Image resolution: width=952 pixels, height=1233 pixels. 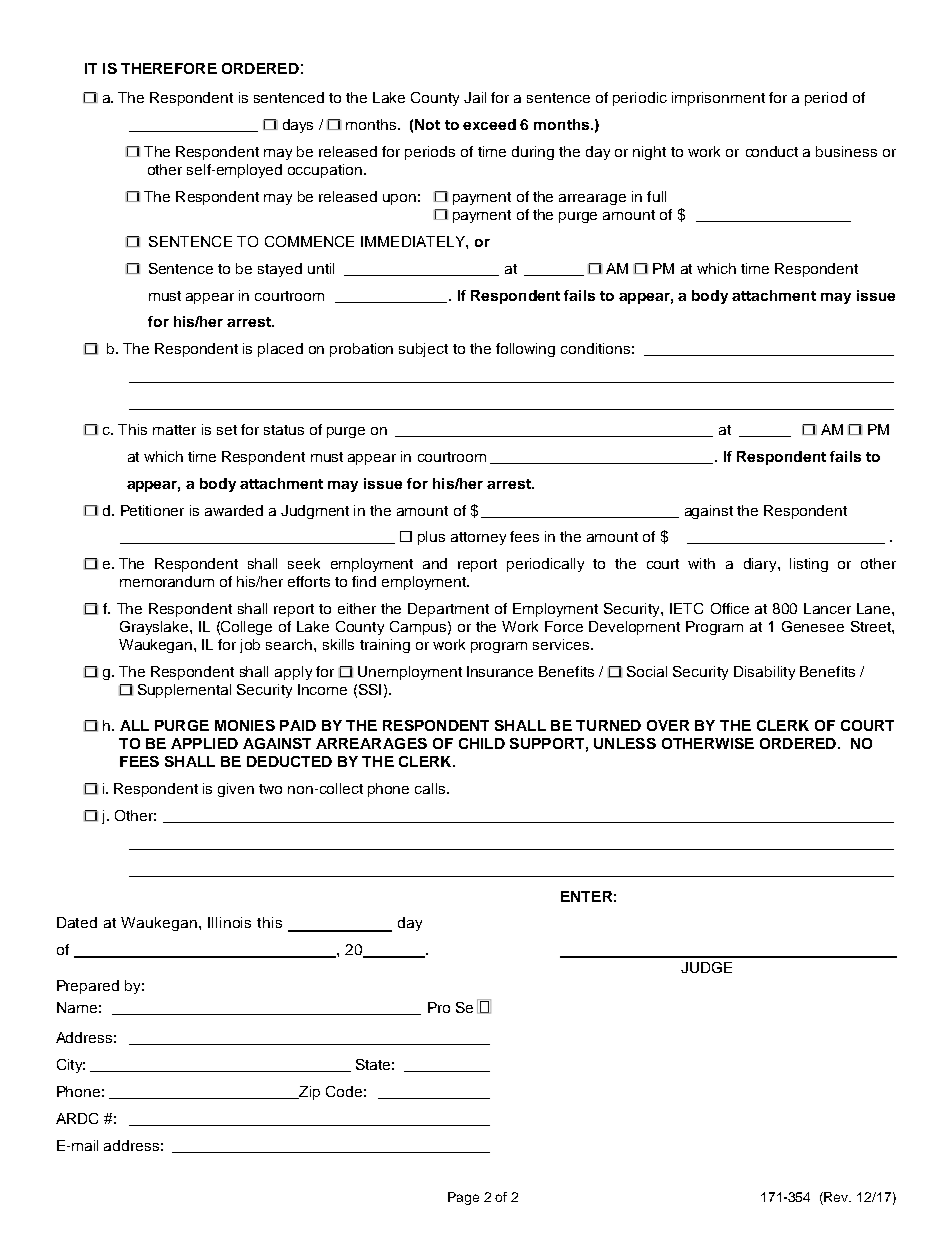 I want to click on Name, so click(x=77, y=1007).
